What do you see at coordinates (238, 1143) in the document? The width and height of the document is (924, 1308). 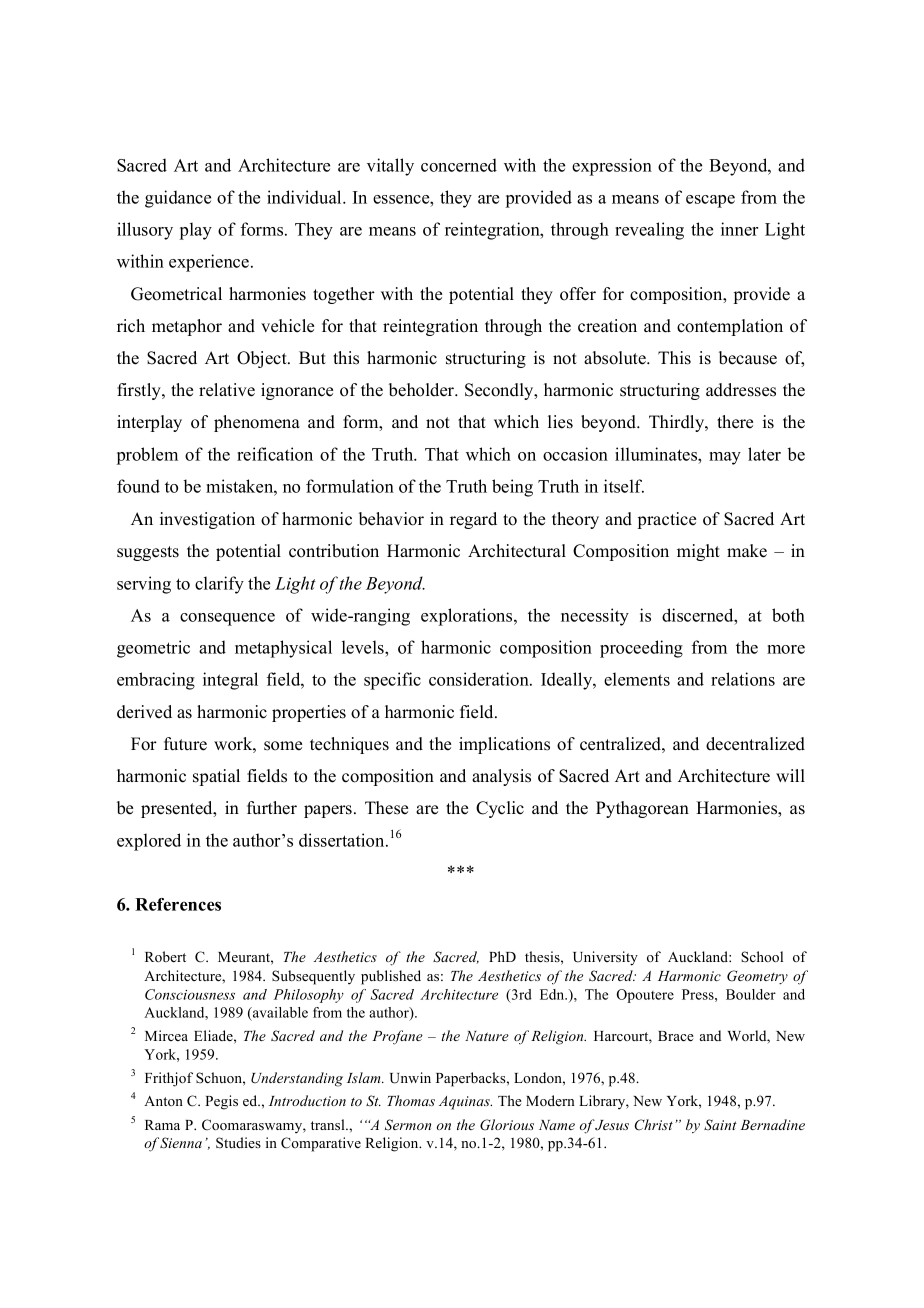 I see `Studies` at bounding box center [238, 1143].
